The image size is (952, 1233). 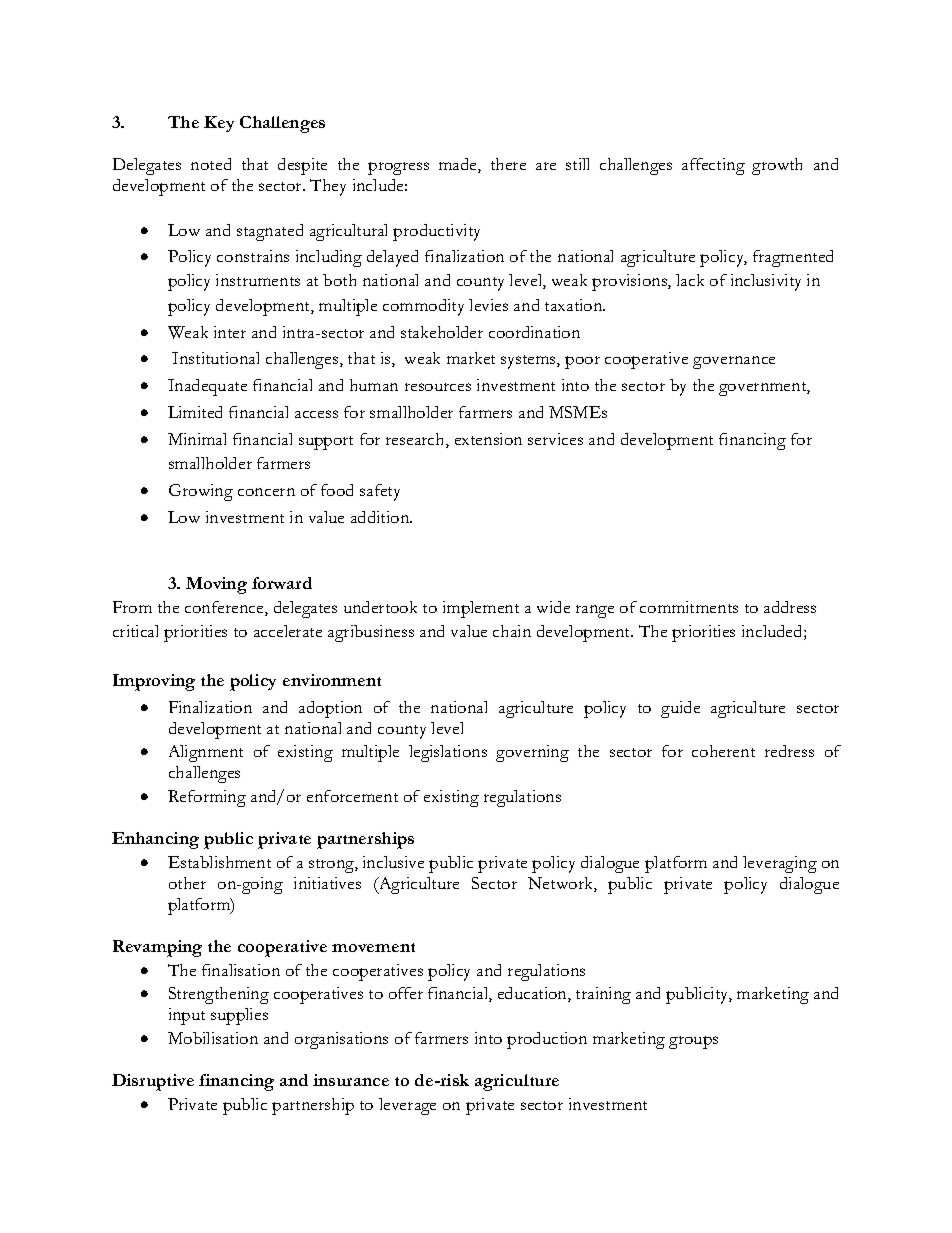 I want to click on conference, so click(x=225, y=608).
